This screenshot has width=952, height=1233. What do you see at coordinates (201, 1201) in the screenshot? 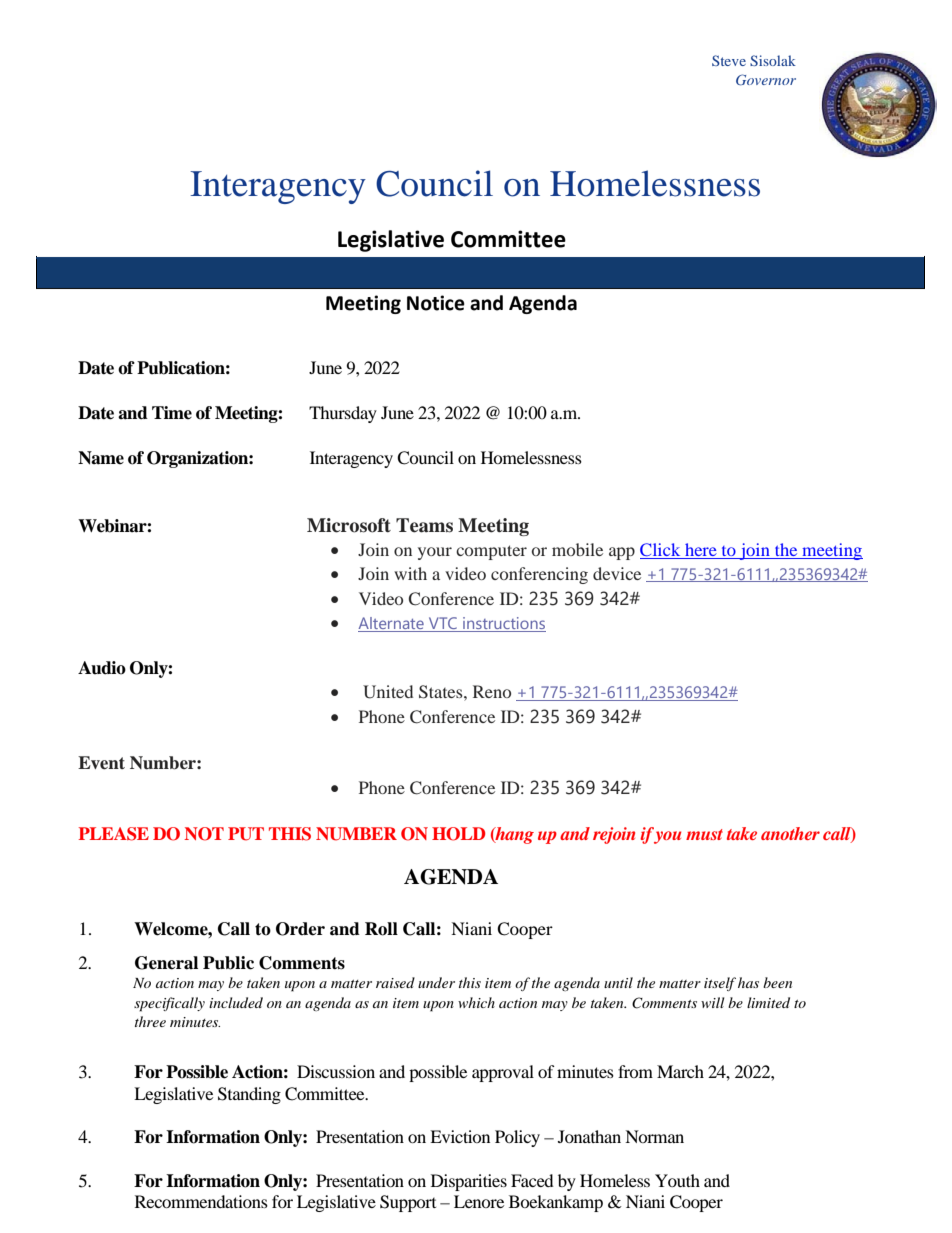
I see `Recommendations` at bounding box center [201, 1201].
